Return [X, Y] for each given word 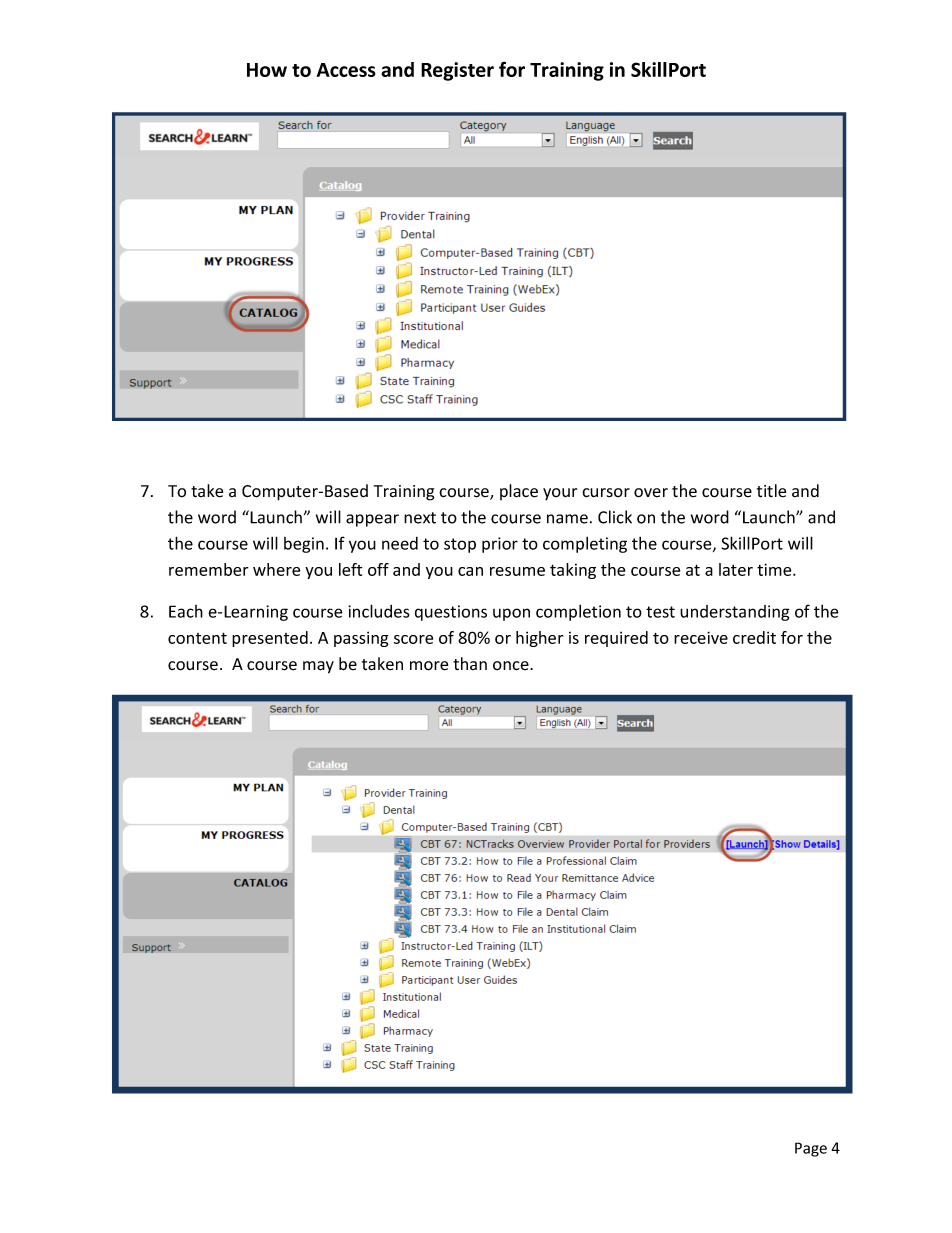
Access [346, 70]
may [318, 667]
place [519, 492]
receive [701, 637]
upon [511, 614]
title [771, 491]
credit [754, 637]
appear [372, 520]
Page [811, 1149]
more [429, 666]
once [512, 666]
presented [270, 639]
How [267, 70]
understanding [735, 613]
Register [457, 71]
